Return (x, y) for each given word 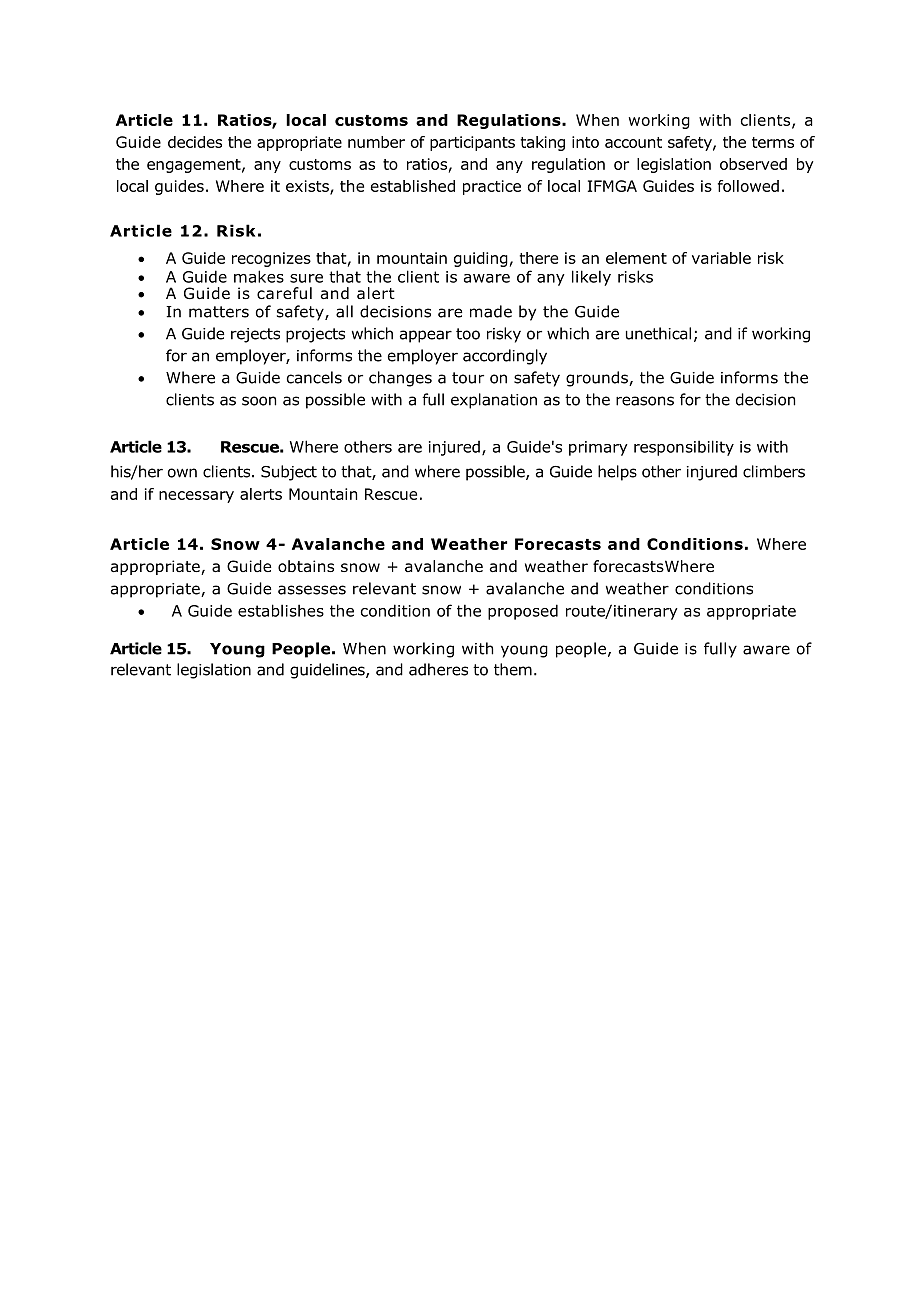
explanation (494, 401)
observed (753, 164)
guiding (481, 259)
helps (617, 473)
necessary (196, 497)
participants (472, 143)
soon (259, 401)
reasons (645, 401)
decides (195, 142)
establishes (281, 610)
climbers (774, 471)
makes (259, 276)
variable (721, 258)
